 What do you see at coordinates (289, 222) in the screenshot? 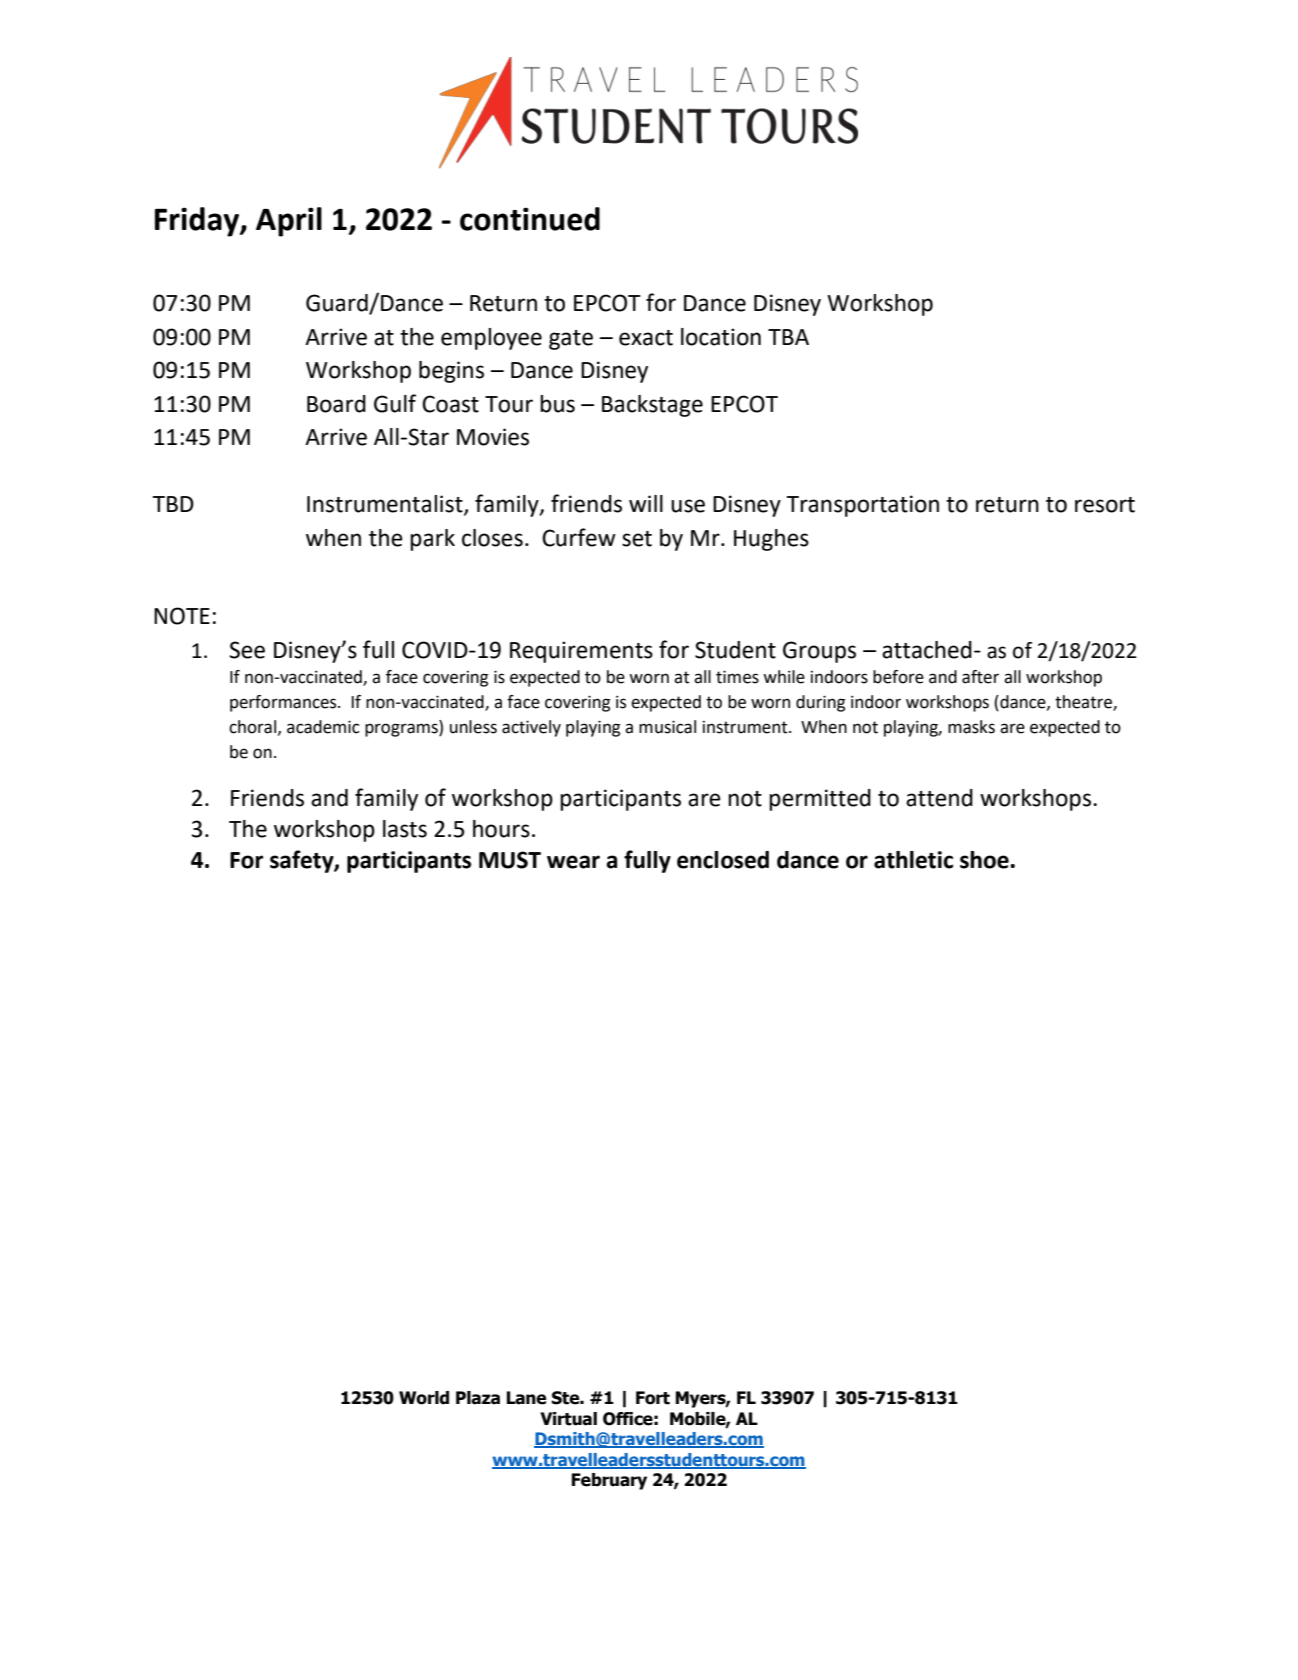
I see `April` at bounding box center [289, 222].
